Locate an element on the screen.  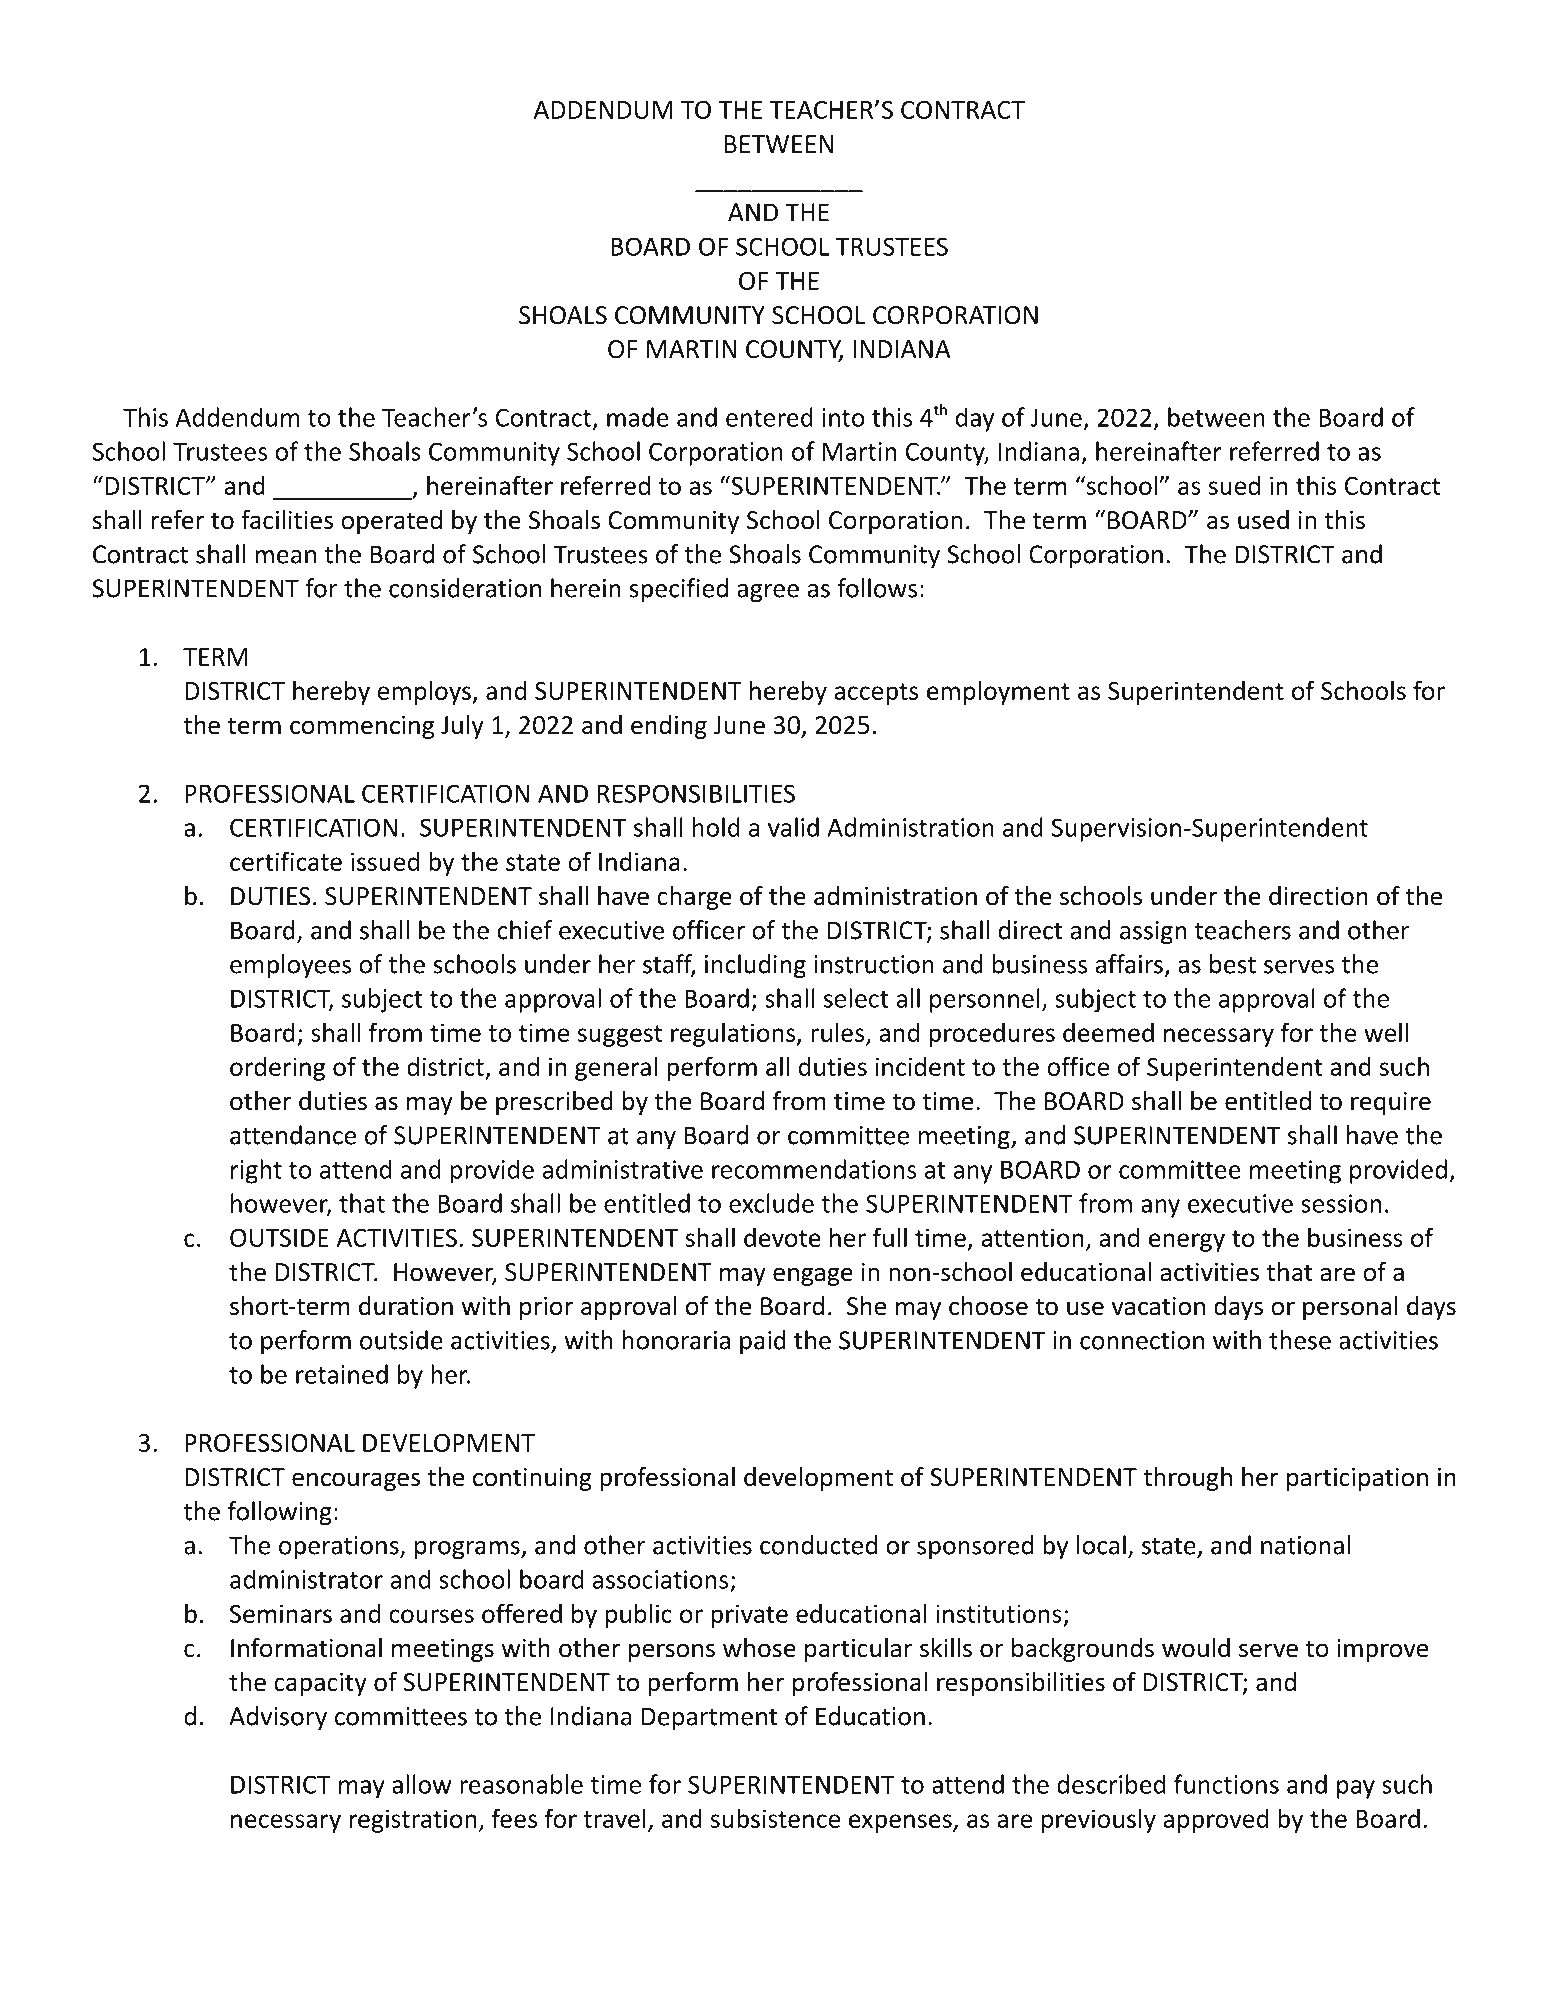
used is located at coordinates (1263, 520).
